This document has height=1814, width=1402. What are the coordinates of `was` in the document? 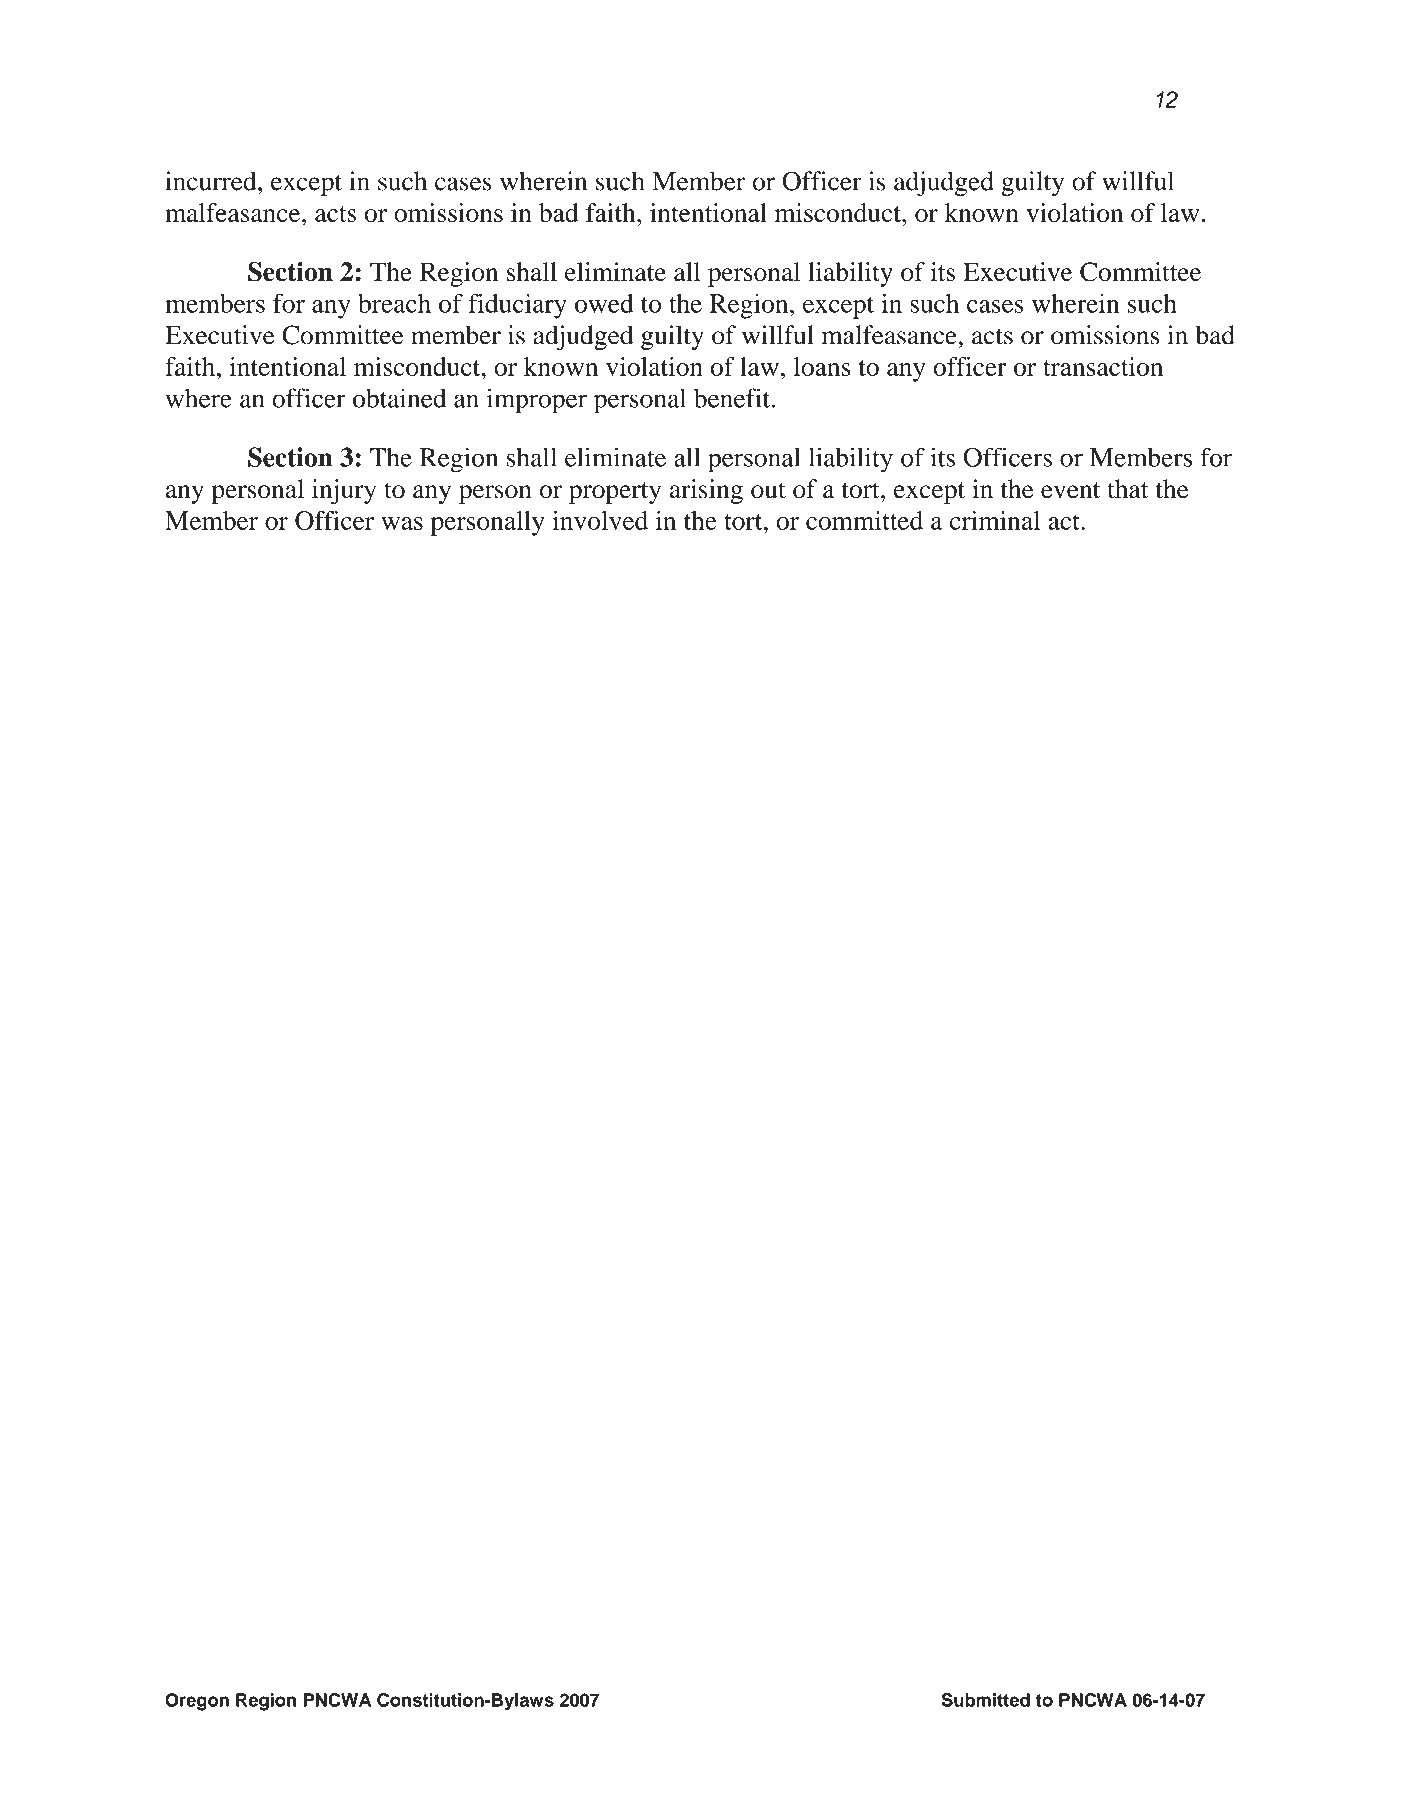 It's located at (402, 523).
